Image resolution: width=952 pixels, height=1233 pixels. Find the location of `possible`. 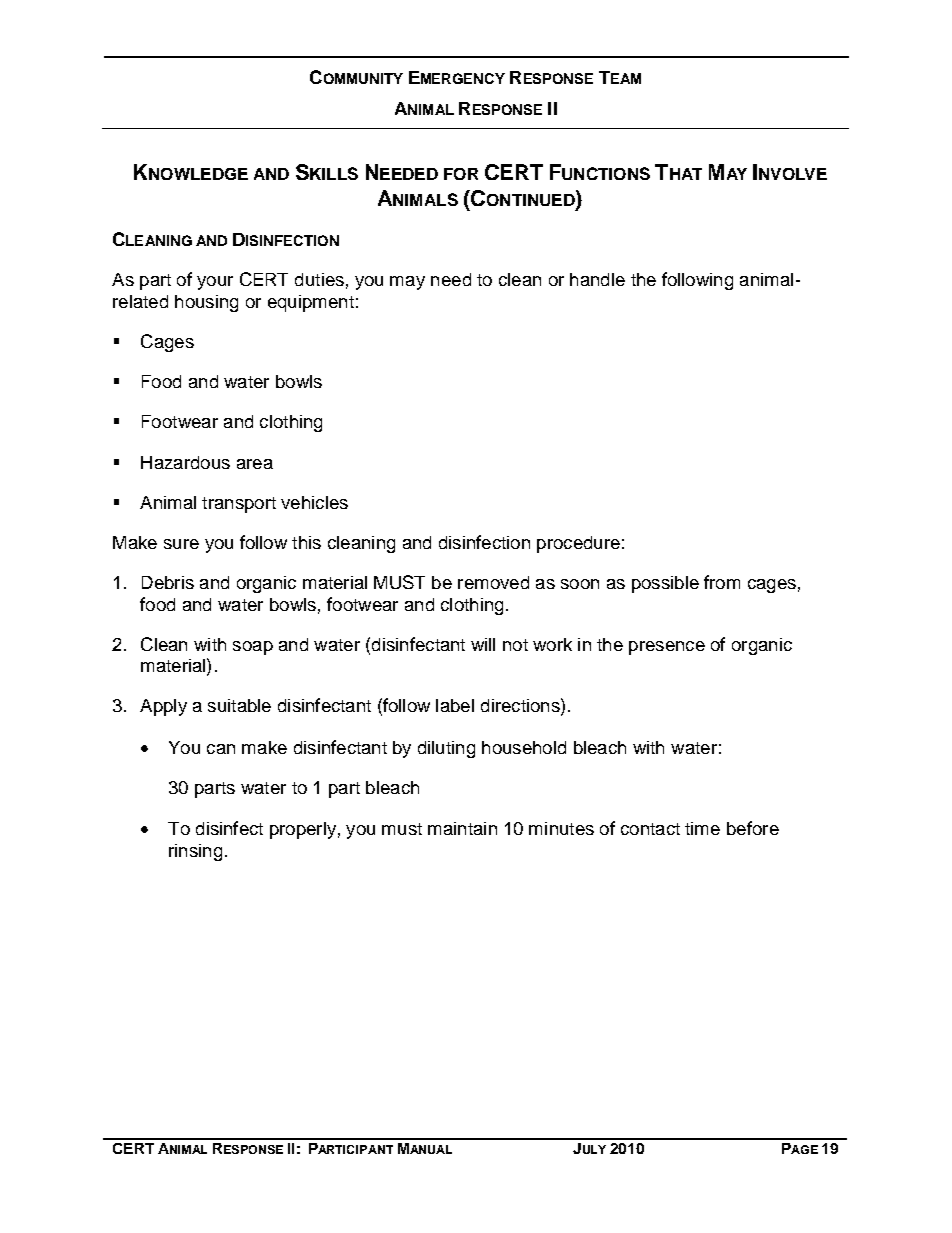

possible is located at coordinates (665, 584).
